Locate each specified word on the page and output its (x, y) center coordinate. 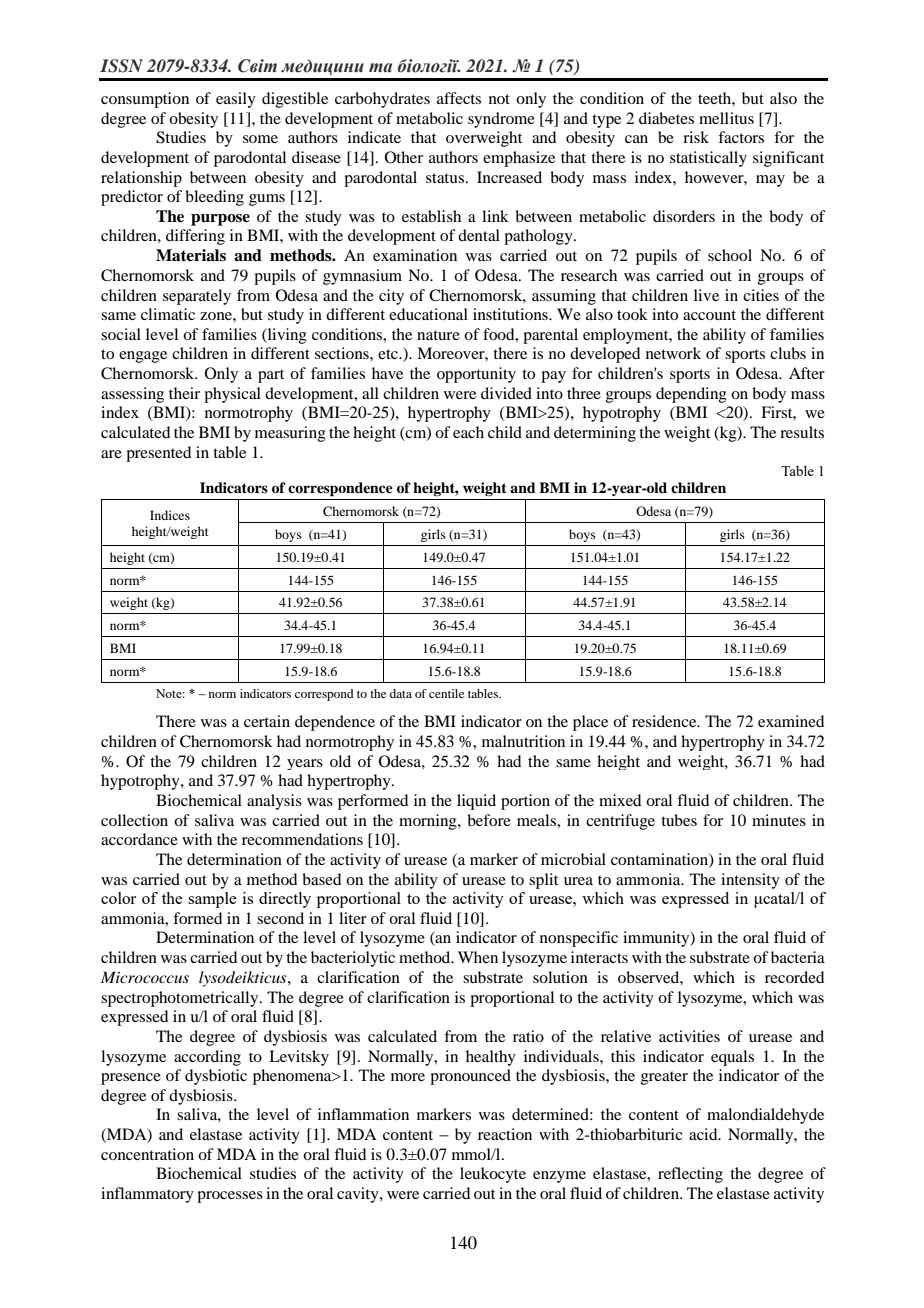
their (184, 393)
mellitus (726, 118)
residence (665, 721)
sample (212, 900)
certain (267, 721)
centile (446, 693)
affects (459, 98)
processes (230, 1197)
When (478, 957)
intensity (750, 881)
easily (236, 100)
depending (691, 395)
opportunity (476, 375)
